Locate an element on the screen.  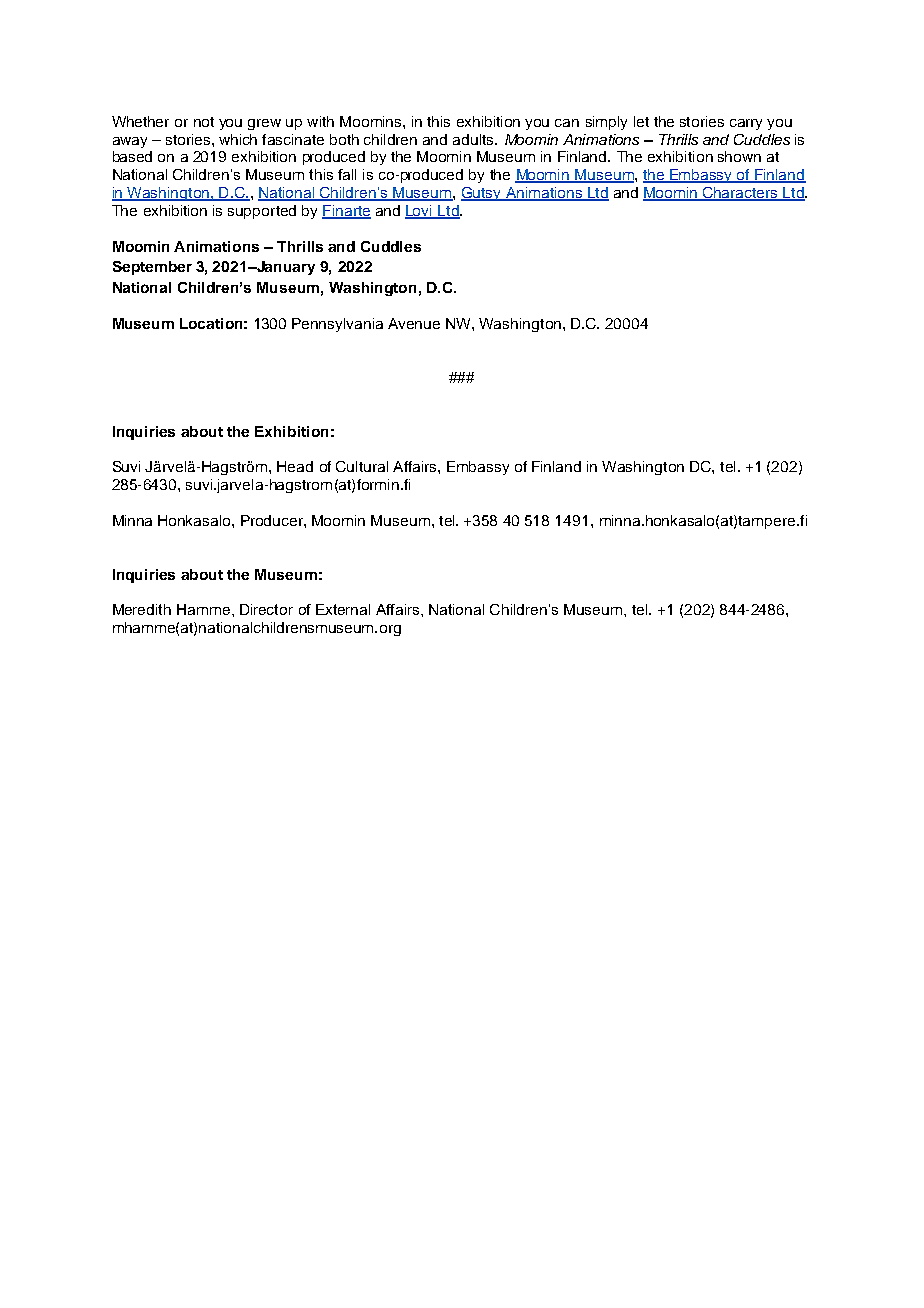
adults is located at coordinates (474, 139).
